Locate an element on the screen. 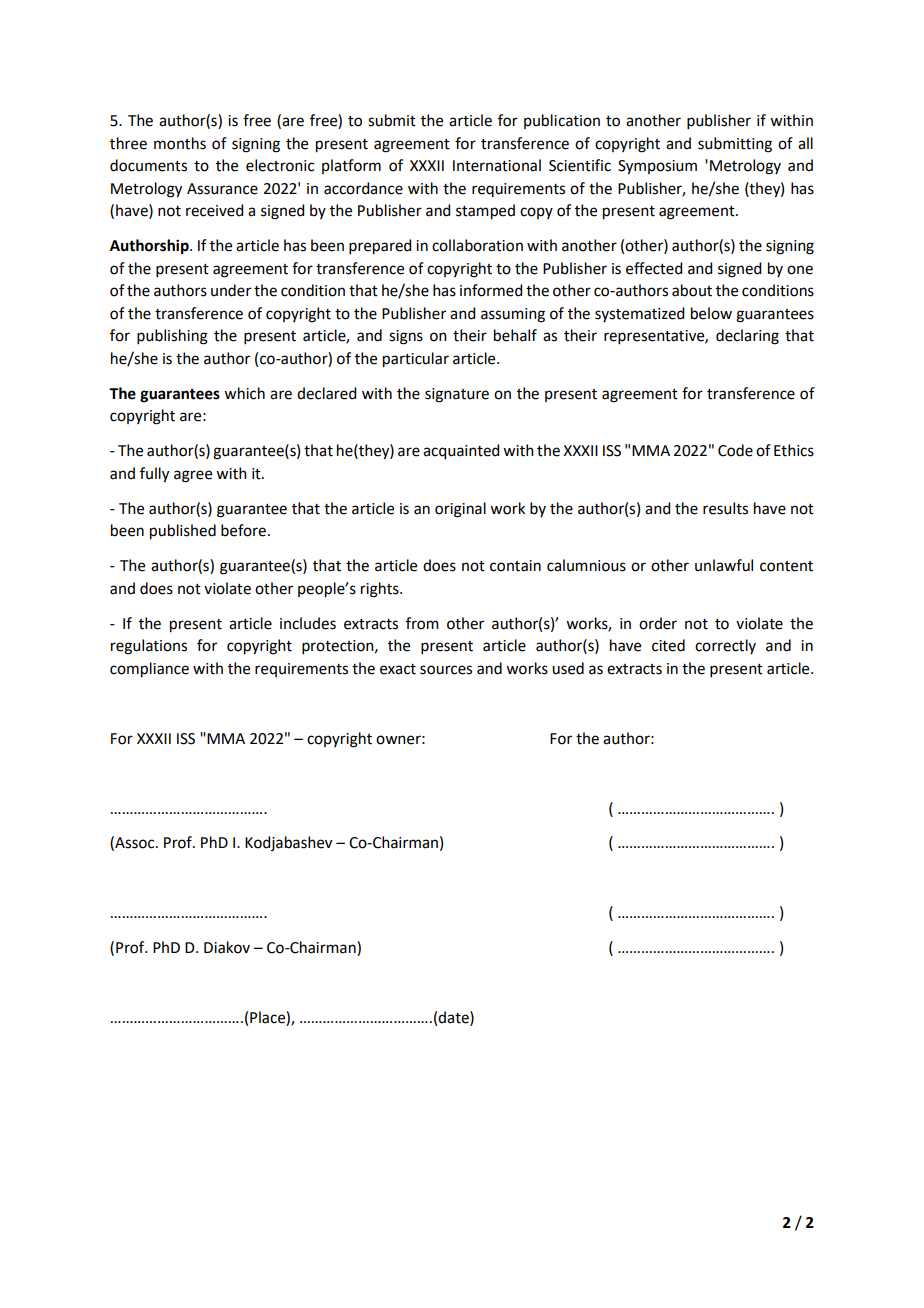  all is located at coordinates (805, 143).
